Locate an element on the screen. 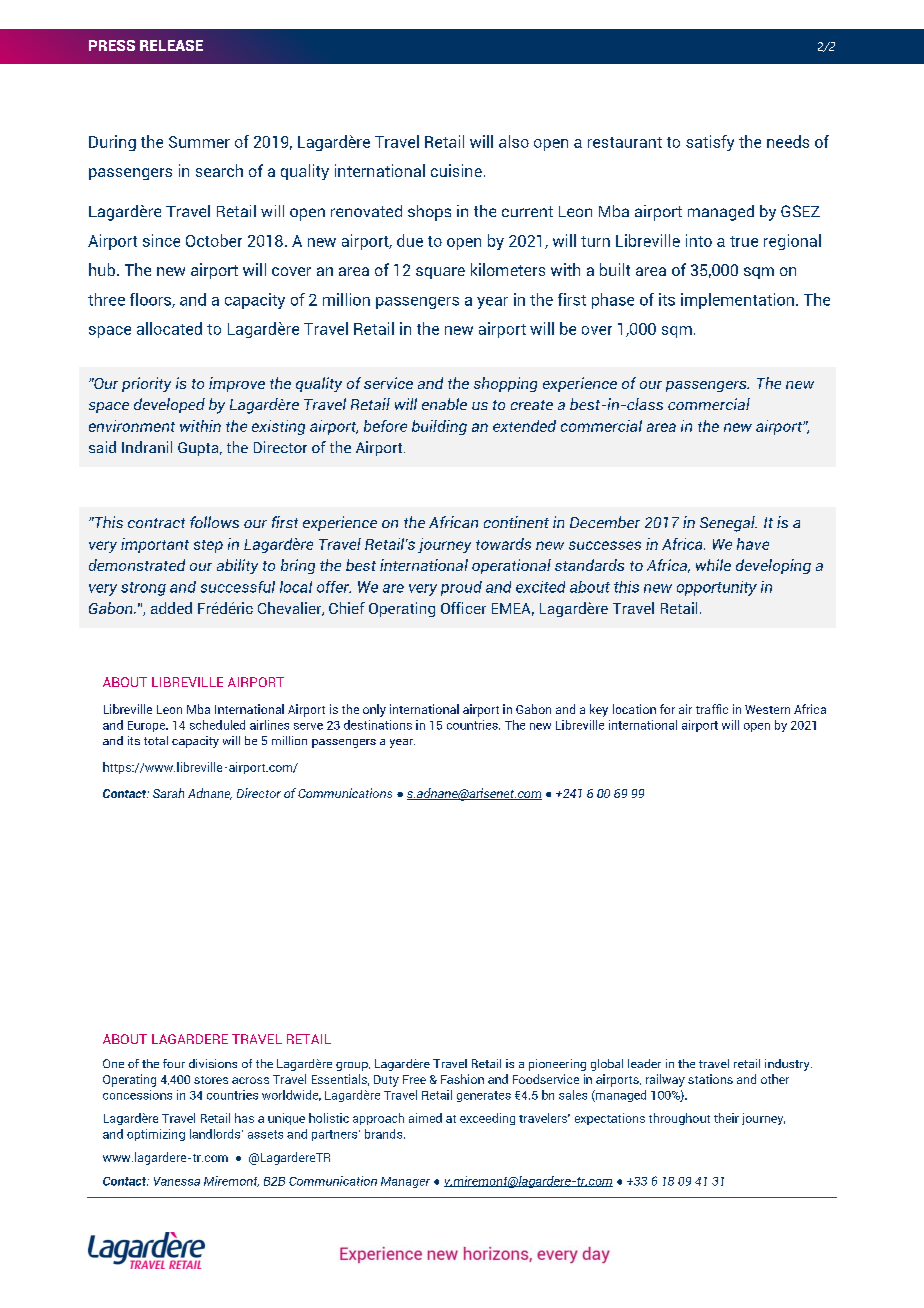  Senegal is located at coordinates (728, 524).
